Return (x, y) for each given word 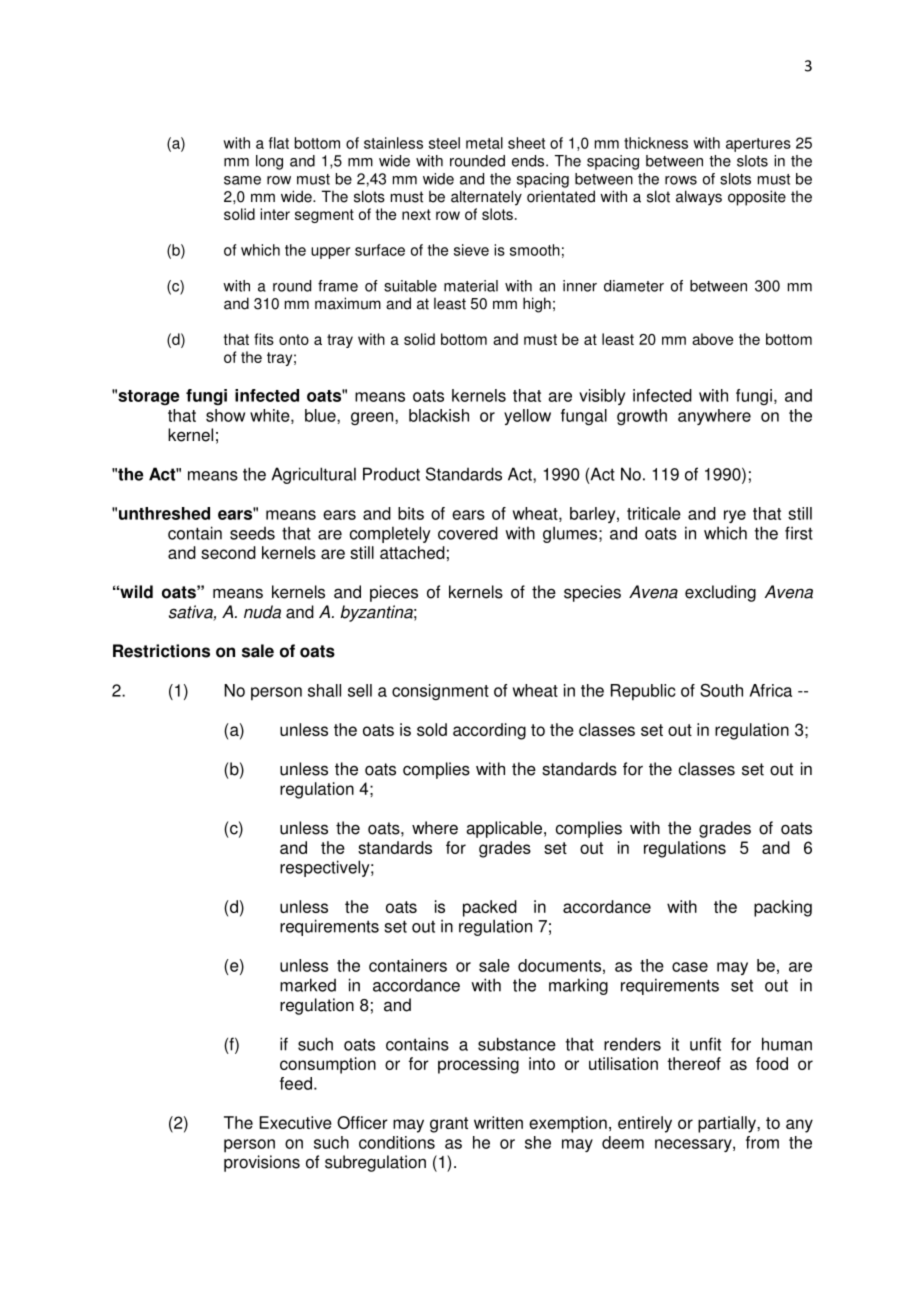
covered (468, 533)
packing (783, 908)
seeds (252, 533)
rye (735, 516)
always (699, 198)
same (242, 180)
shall (324, 690)
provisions (262, 1163)
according (489, 731)
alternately (486, 198)
